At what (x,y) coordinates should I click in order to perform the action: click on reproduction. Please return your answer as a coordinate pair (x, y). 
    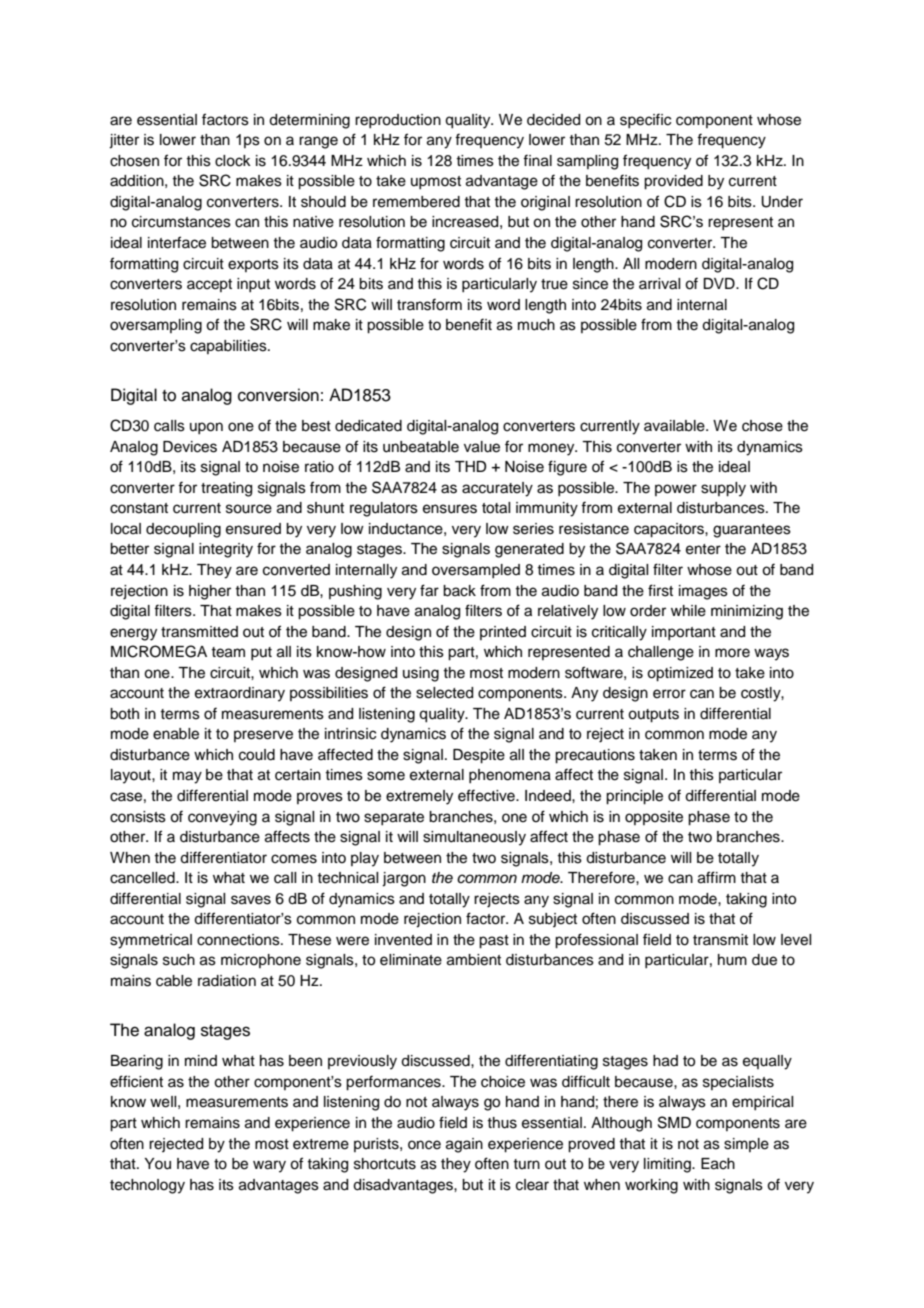
    Looking at the image, I should click on (398, 121).
